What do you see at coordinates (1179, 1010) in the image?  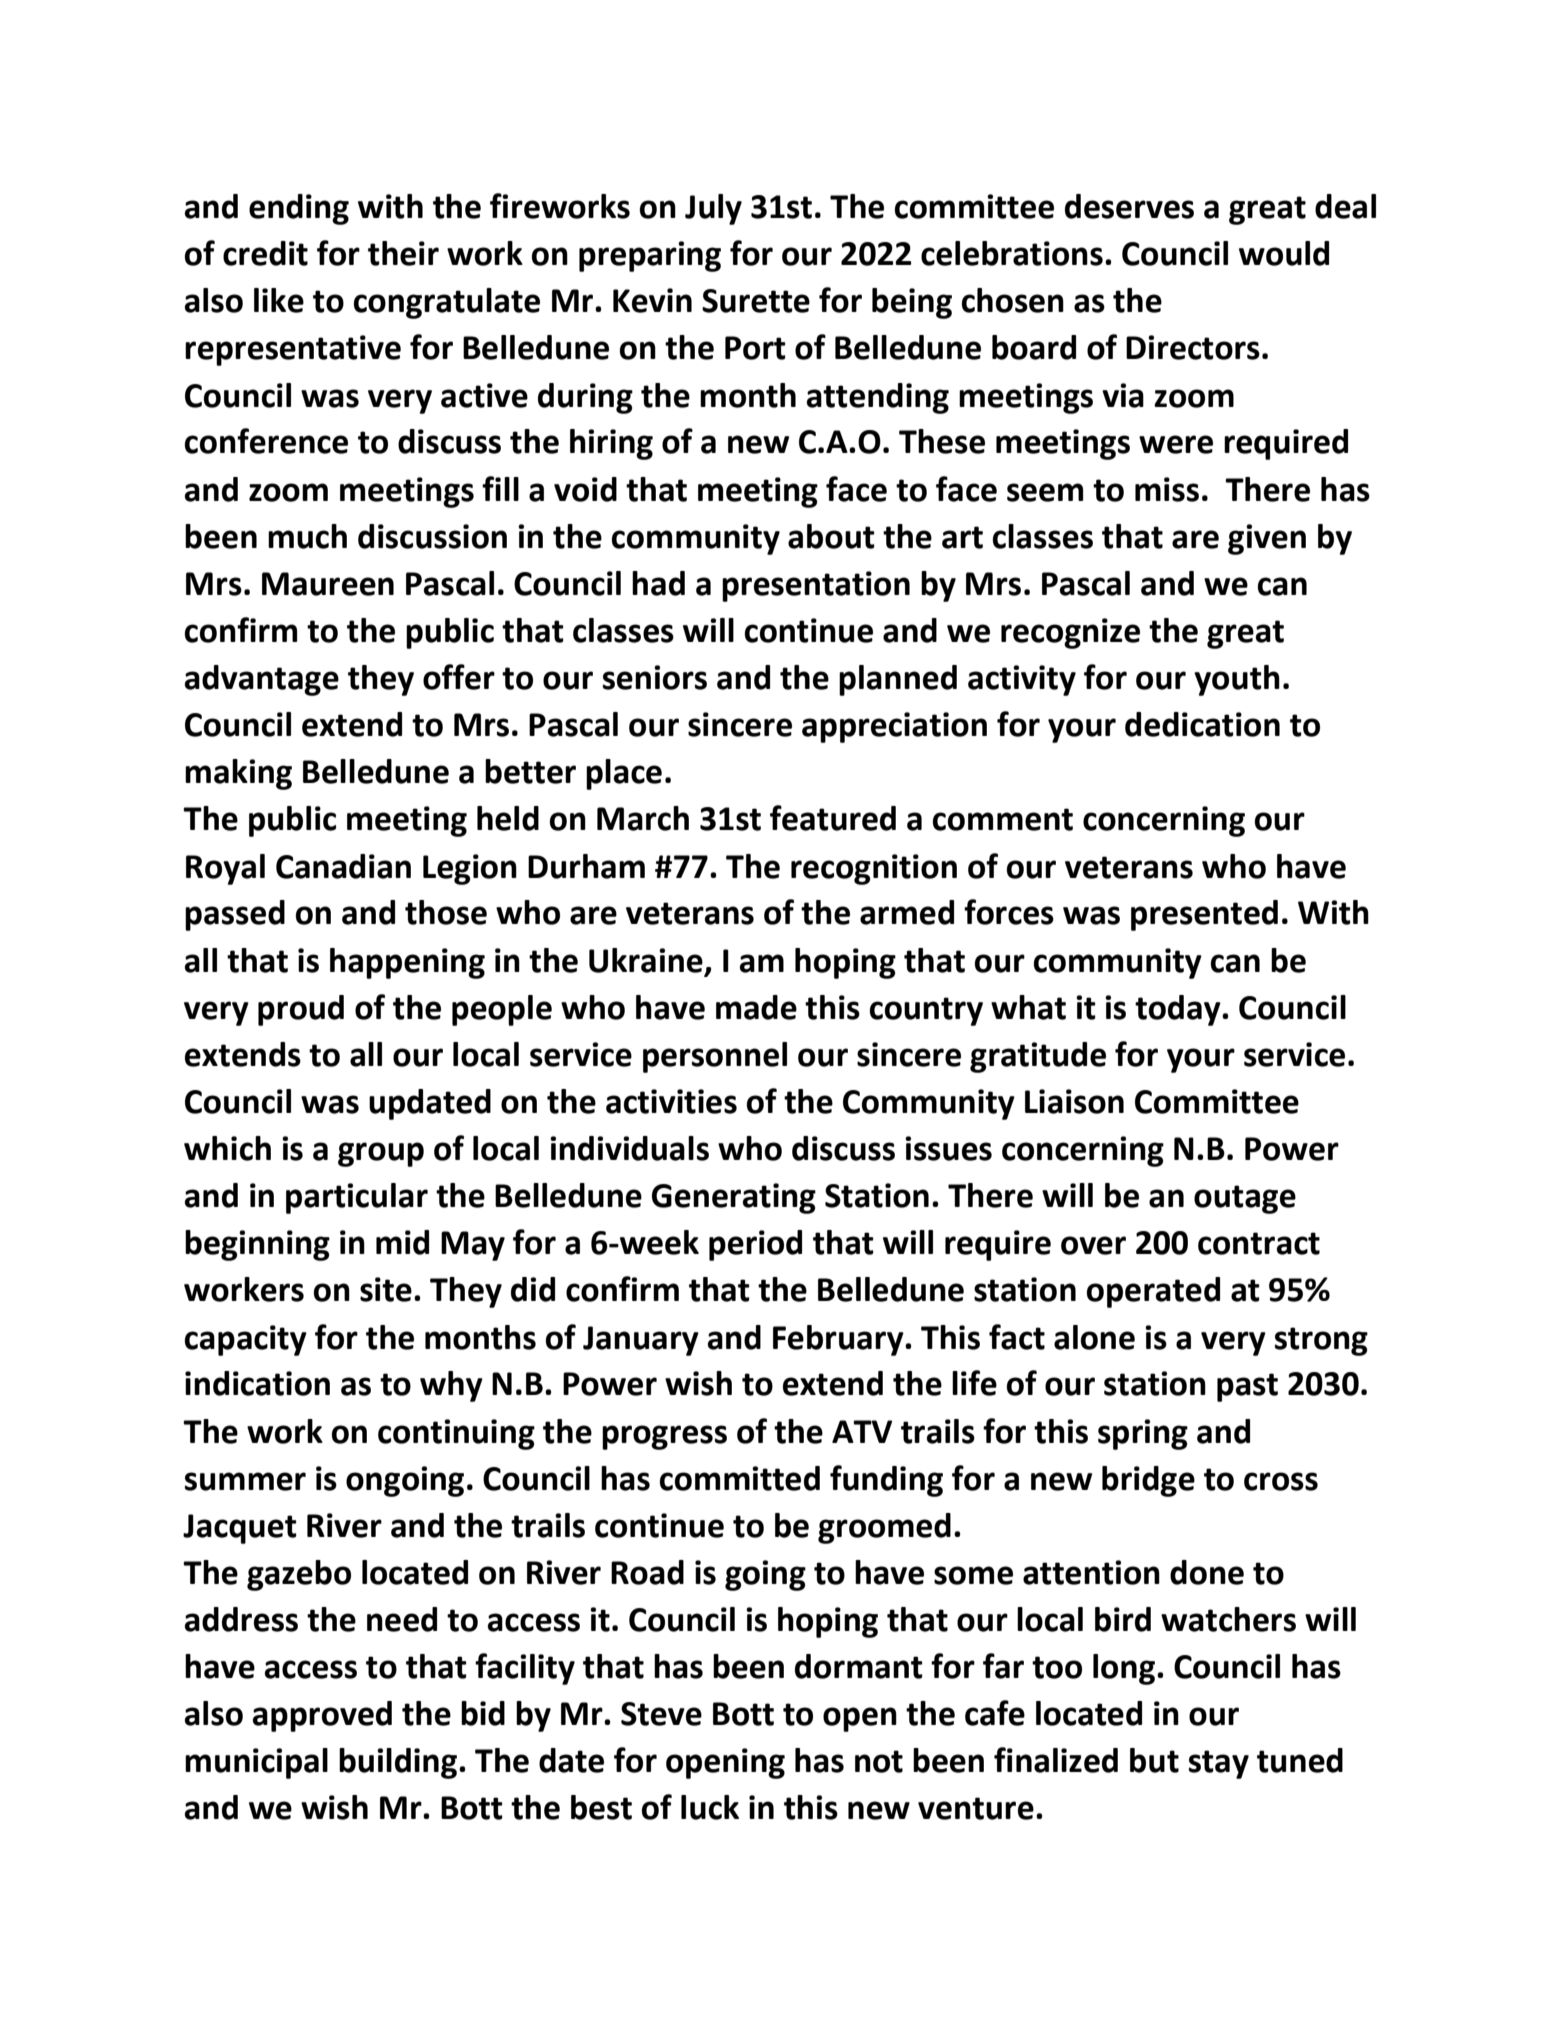 I see `today` at bounding box center [1179, 1010].
